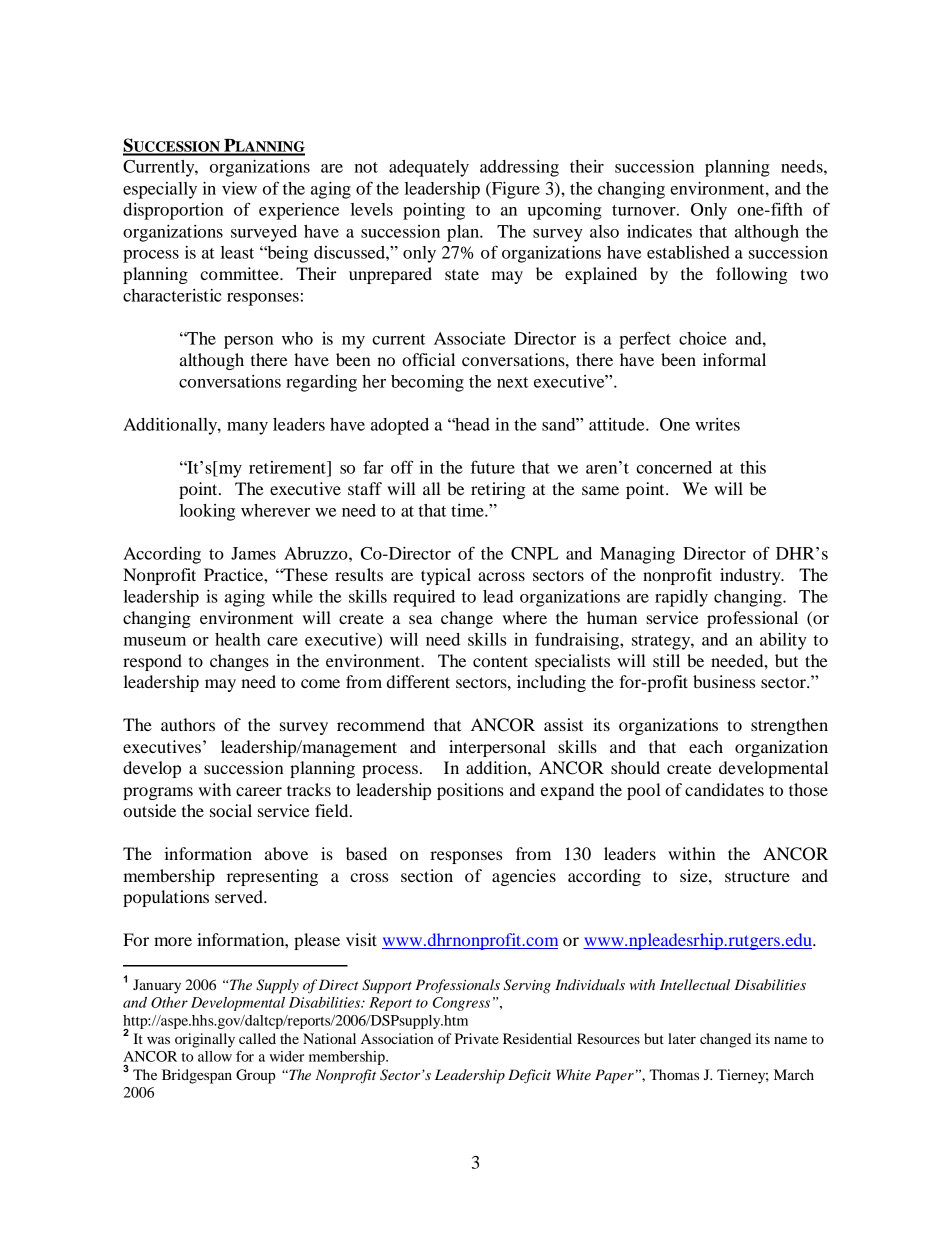  Describe the element at coordinates (783, 641) in the screenshot. I see `ability` at that location.
